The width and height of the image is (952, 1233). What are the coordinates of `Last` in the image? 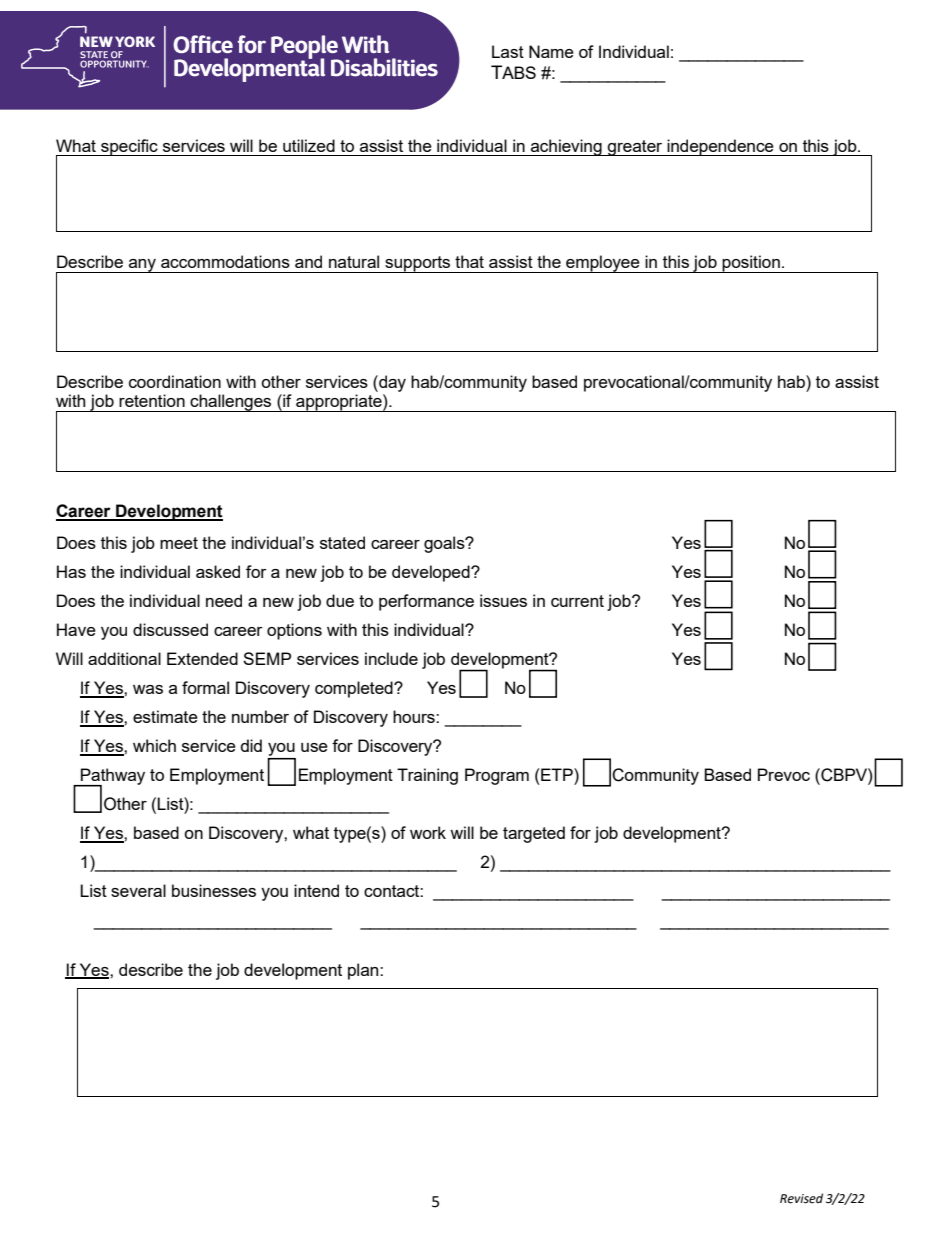 It's located at (508, 51).
